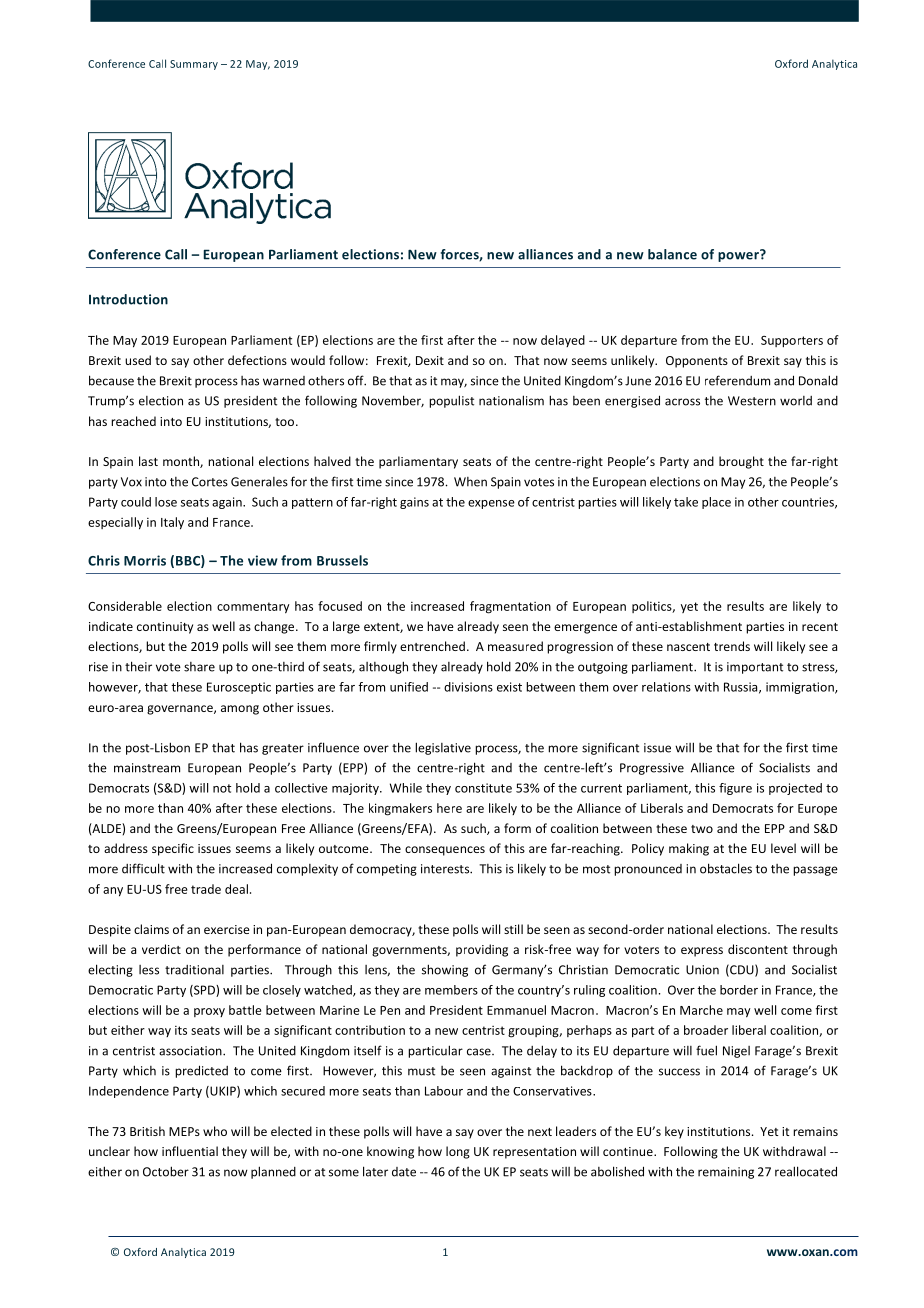 The width and height of the document is (924, 1308). What do you see at coordinates (739, 255) in the document?
I see `power` at bounding box center [739, 255].
